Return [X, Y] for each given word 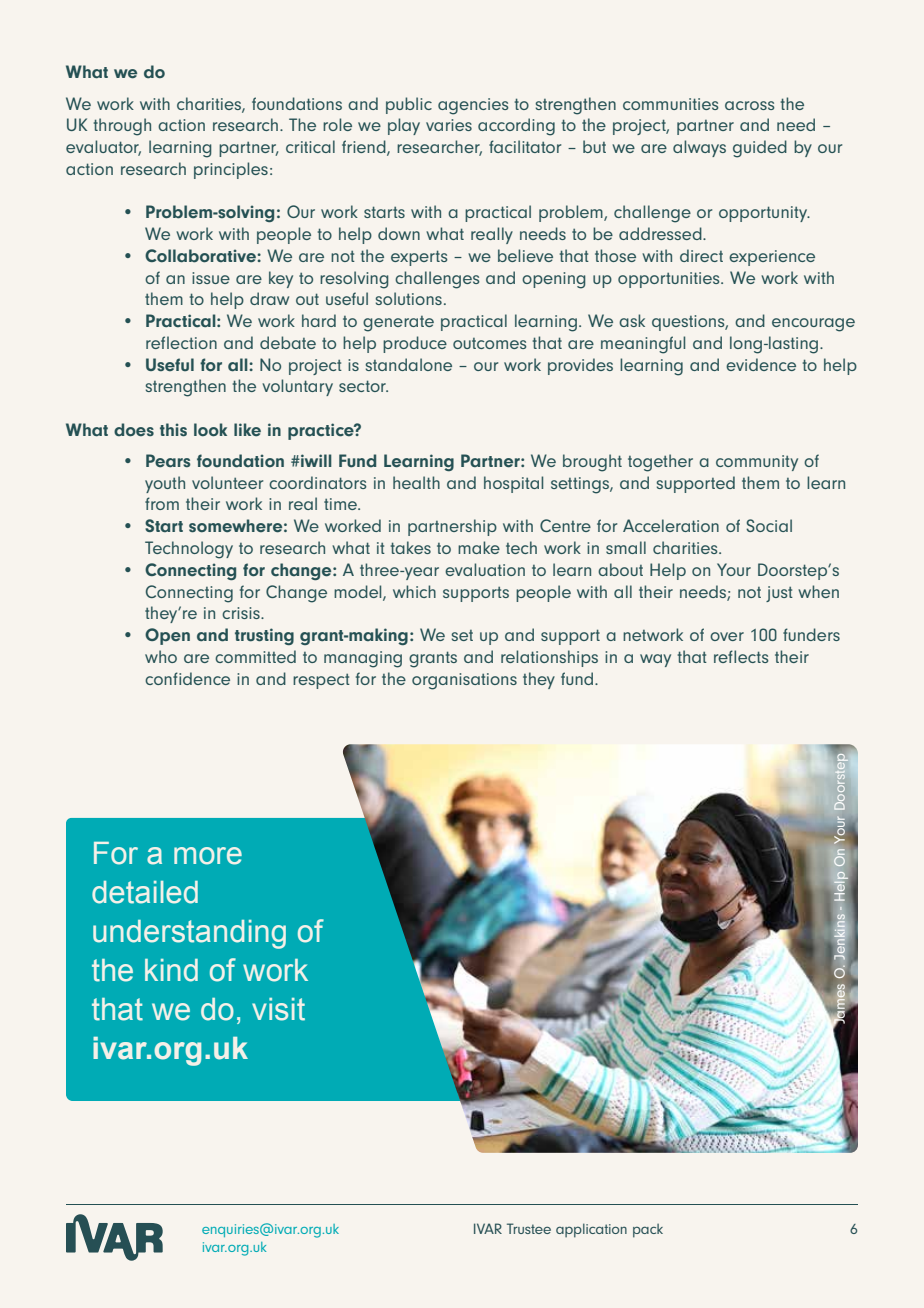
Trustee [529, 1228]
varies [449, 125]
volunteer [227, 482]
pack [648, 1231]
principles [231, 170]
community [757, 463]
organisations [464, 681]
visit [278, 1009]
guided [760, 149]
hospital [513, 484]
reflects [741, 656]
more [208, 856]
